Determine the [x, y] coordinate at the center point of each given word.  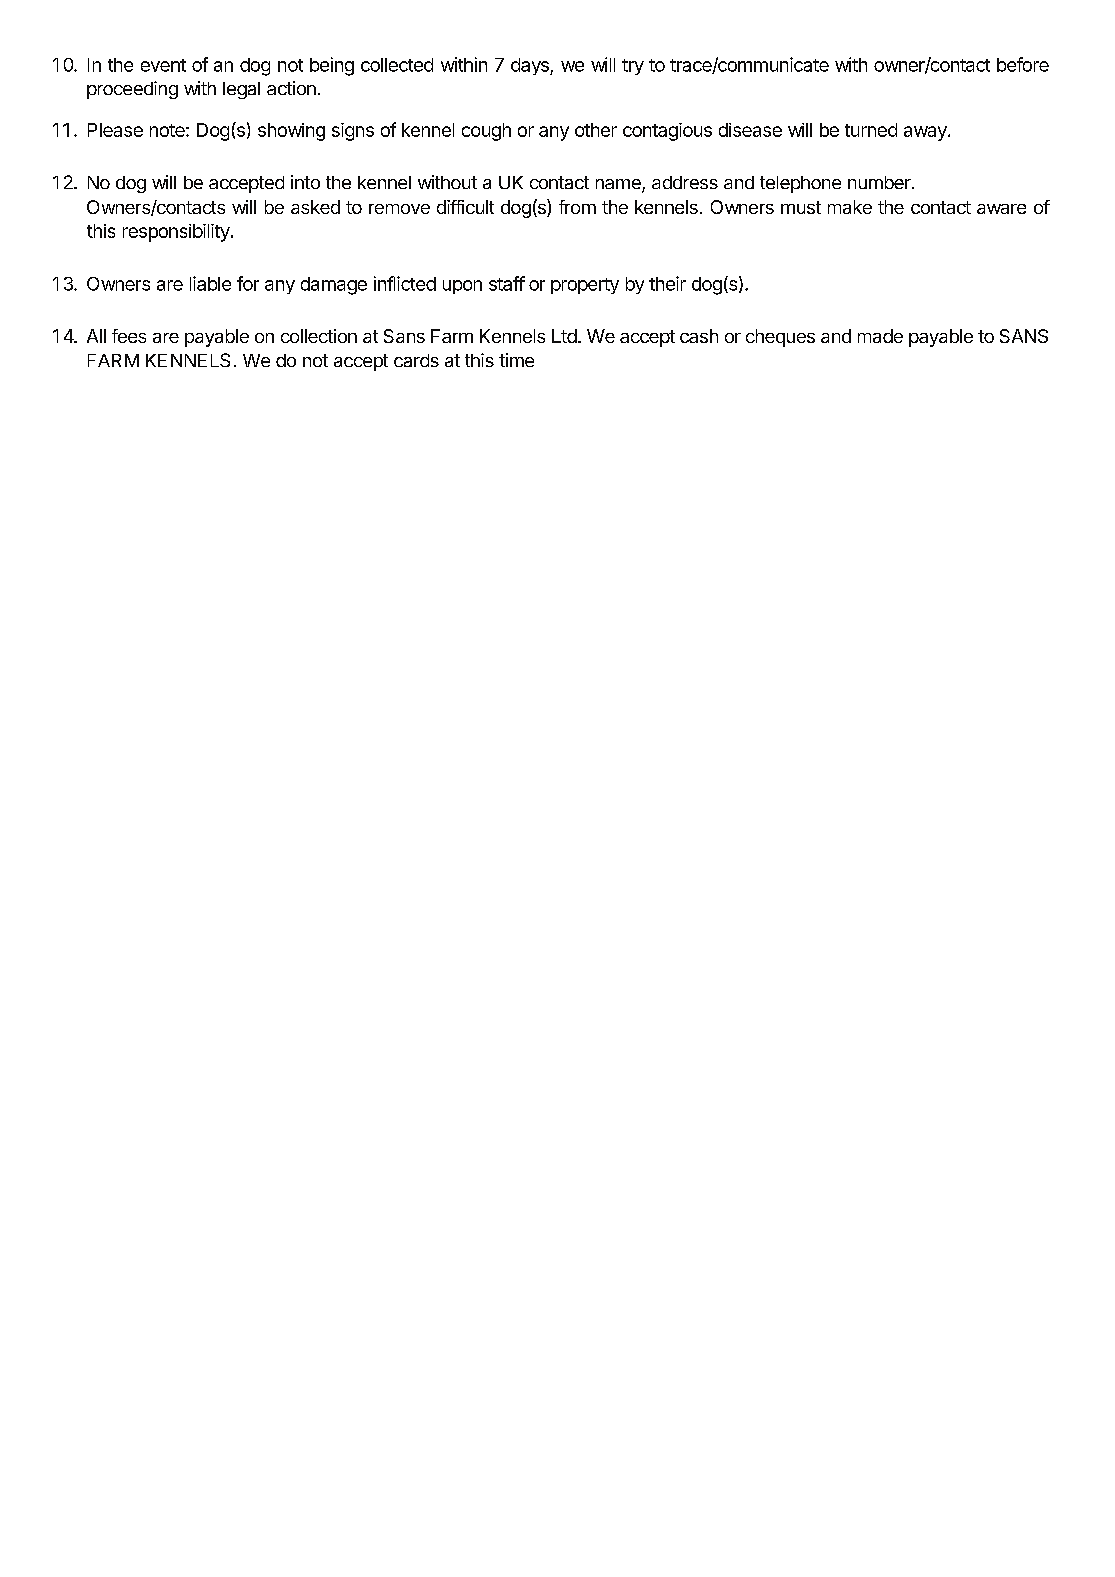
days [531, 66]
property [585, 286]
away [926, 133]
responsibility [176, 233]
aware [1001, 209]
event [163, 65]
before [1023, 64]
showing [291, 132]
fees [129, 336]
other [596, 130]
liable [210, 283]
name [619, 185]
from [577, 207]
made [880, 336]
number [880, 182]
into [305, 182]
